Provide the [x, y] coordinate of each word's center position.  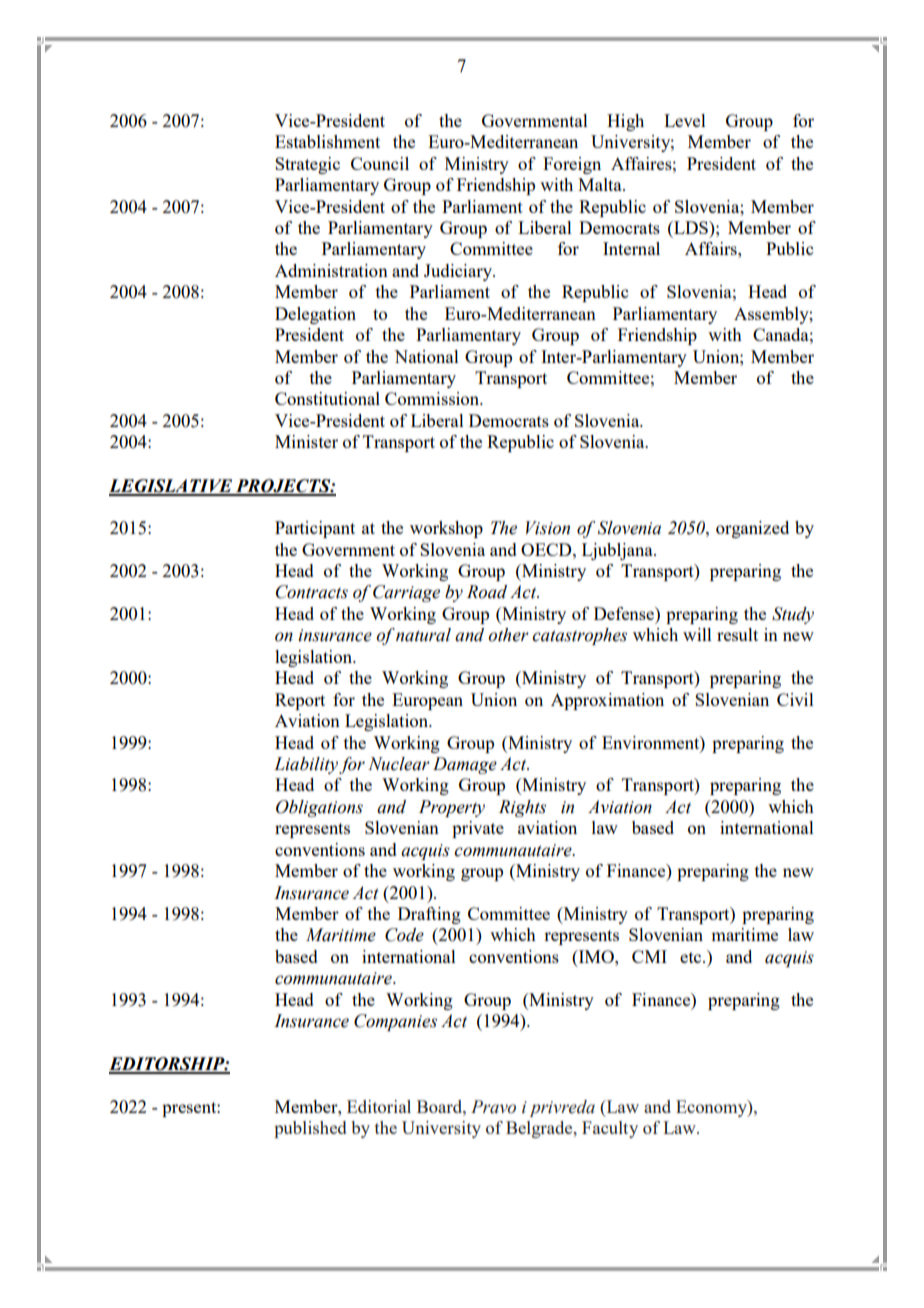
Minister [306, 441]
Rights [522, 808]
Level [685, 120]
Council [380, 163]
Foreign [572, 165]
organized [752, 529]
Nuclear [399, 764]
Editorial [379, 1106]
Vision [548, 528]
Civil [795, 699]
